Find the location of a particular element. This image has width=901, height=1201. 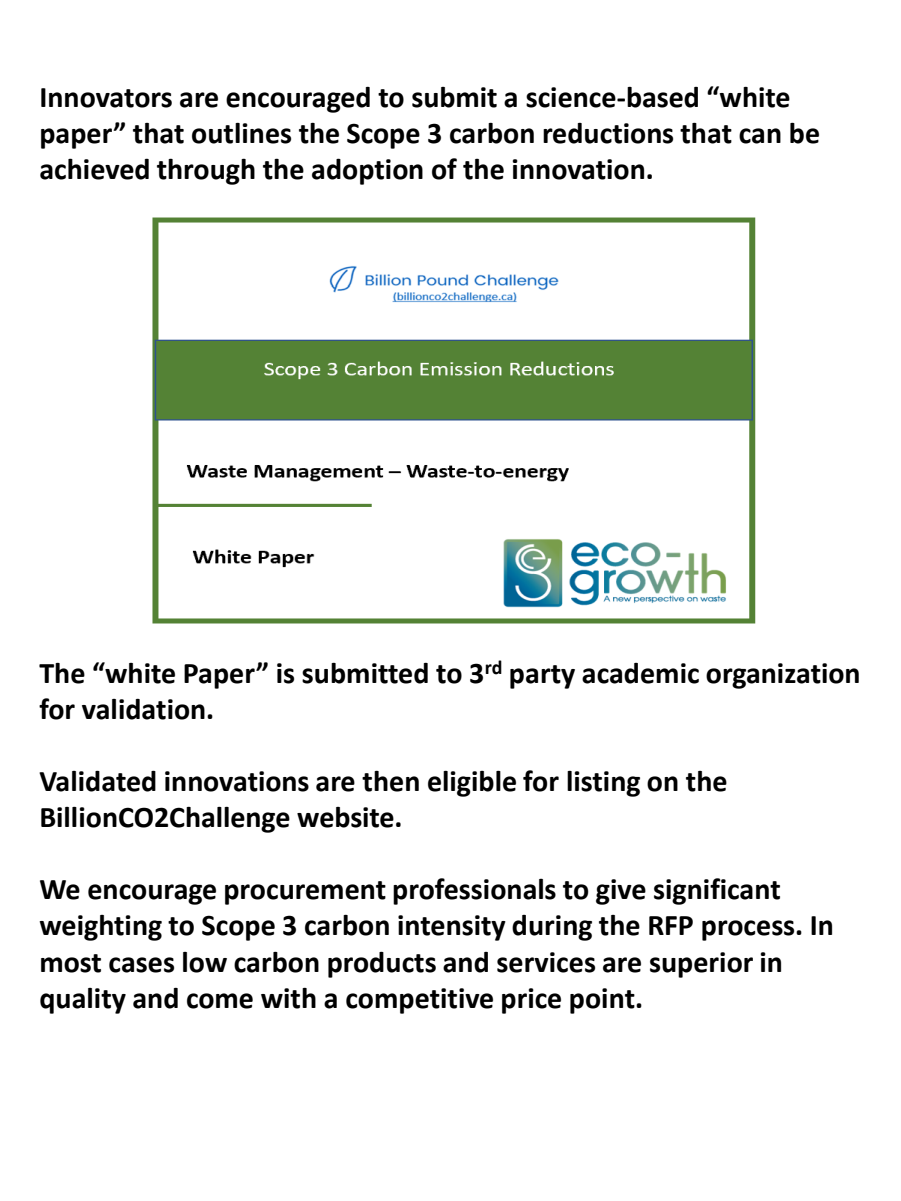

outlines is located at coordinates (241, 133).
